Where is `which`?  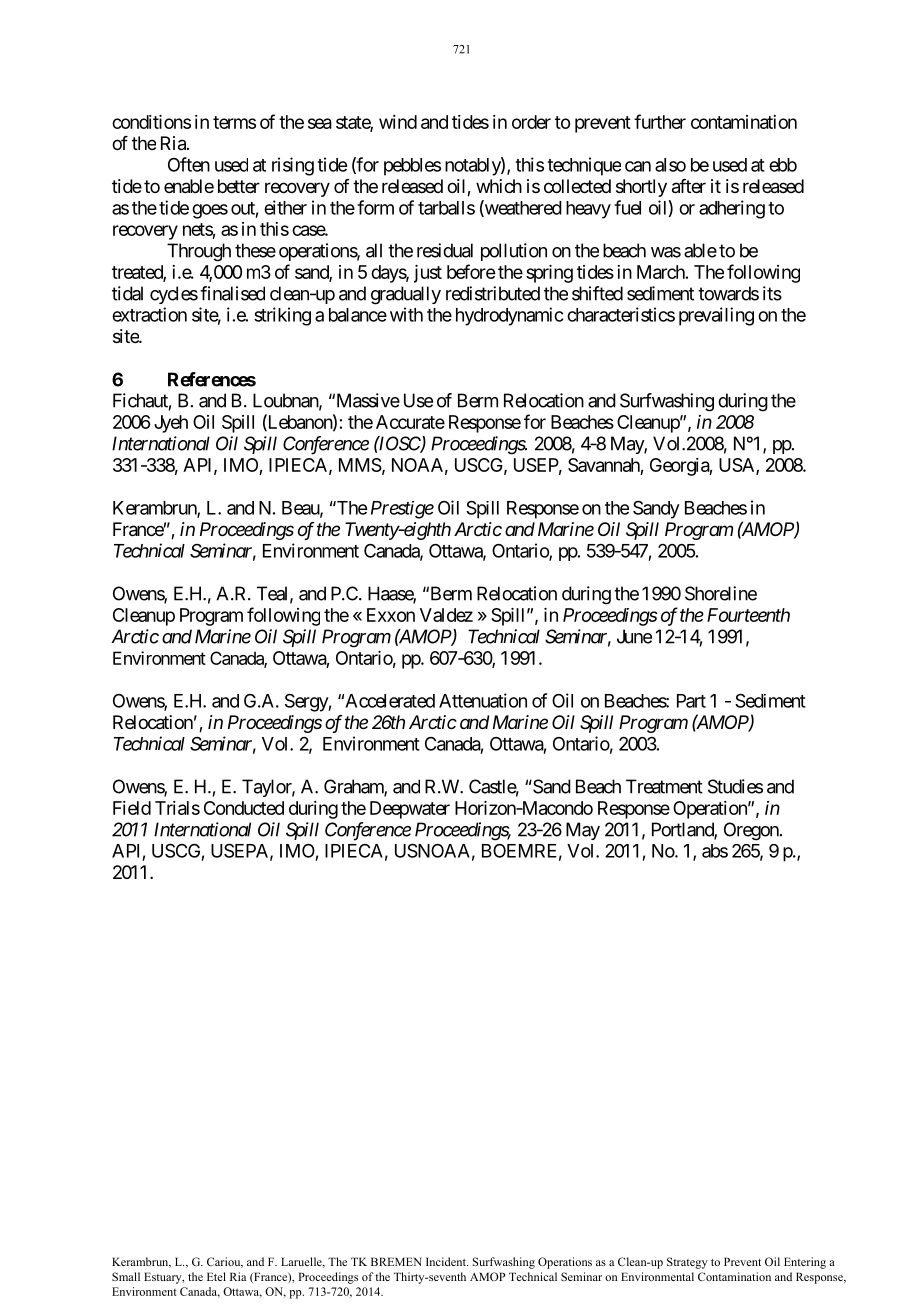
which is located at coordinates (499, 186).
